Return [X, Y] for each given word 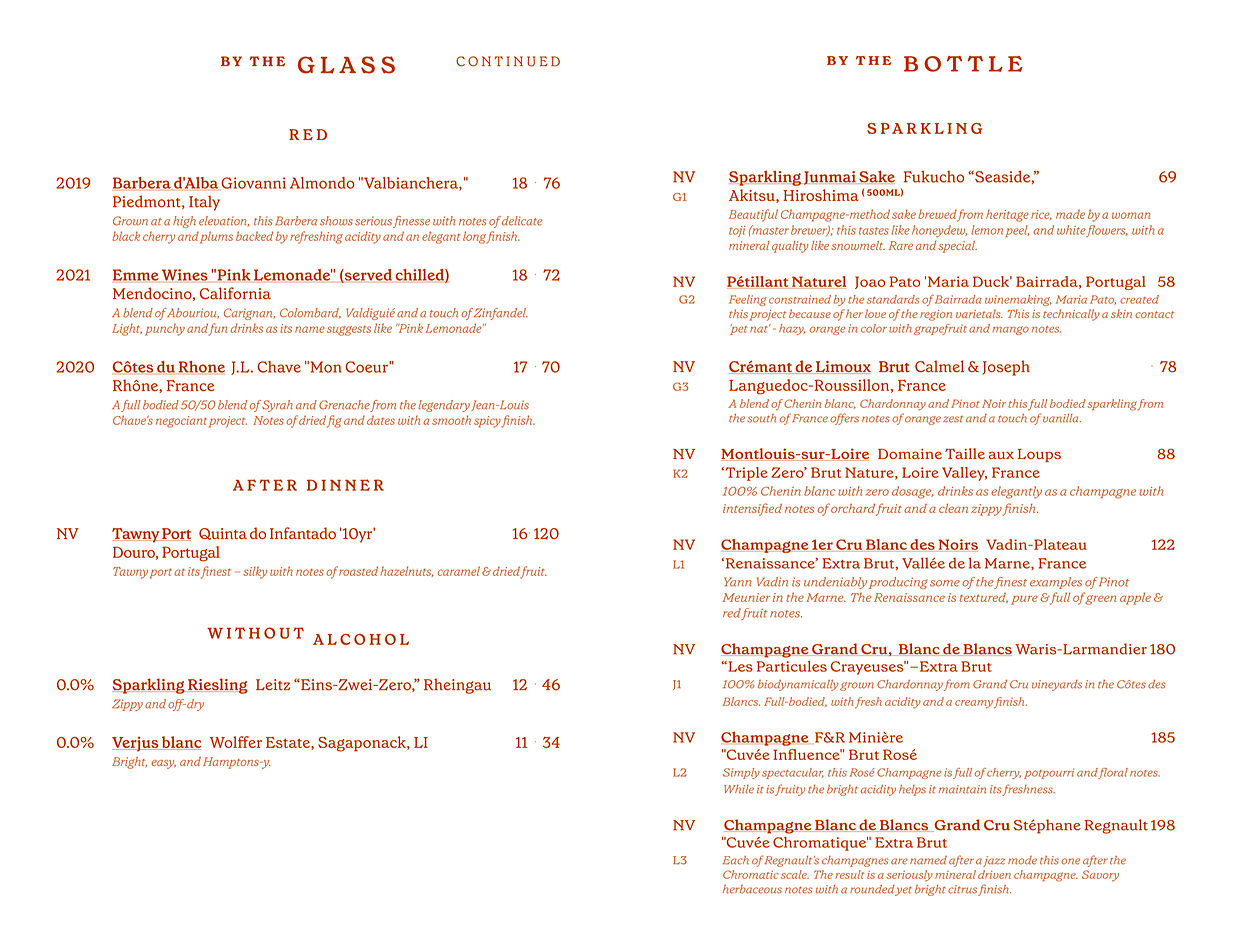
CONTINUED [508, 61]
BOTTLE [963, 64]
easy [163, 764]
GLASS [346, 65]
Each [736, 860]
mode [1022, 860]
